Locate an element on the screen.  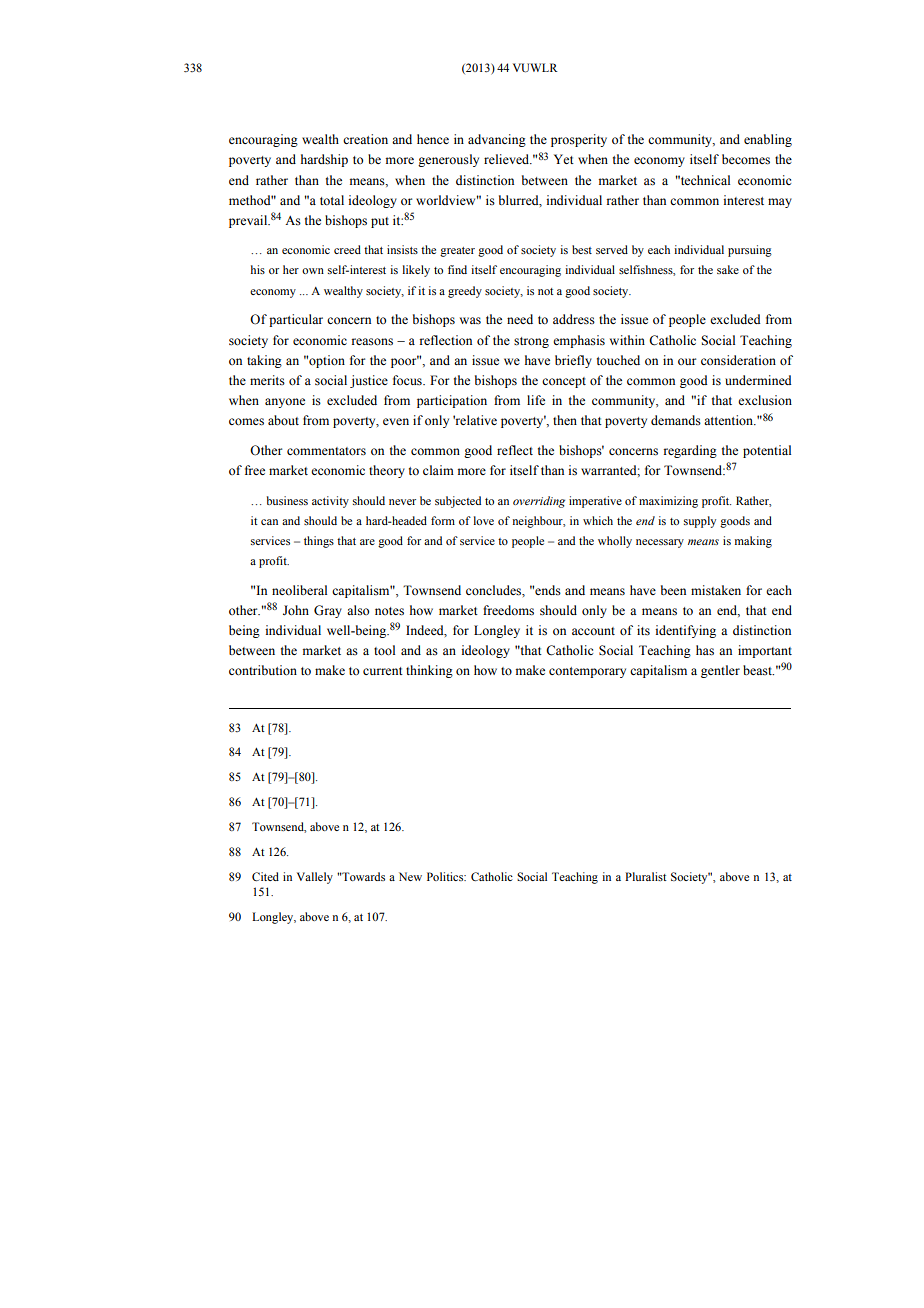
supply is located at coordinates (700, 522).
